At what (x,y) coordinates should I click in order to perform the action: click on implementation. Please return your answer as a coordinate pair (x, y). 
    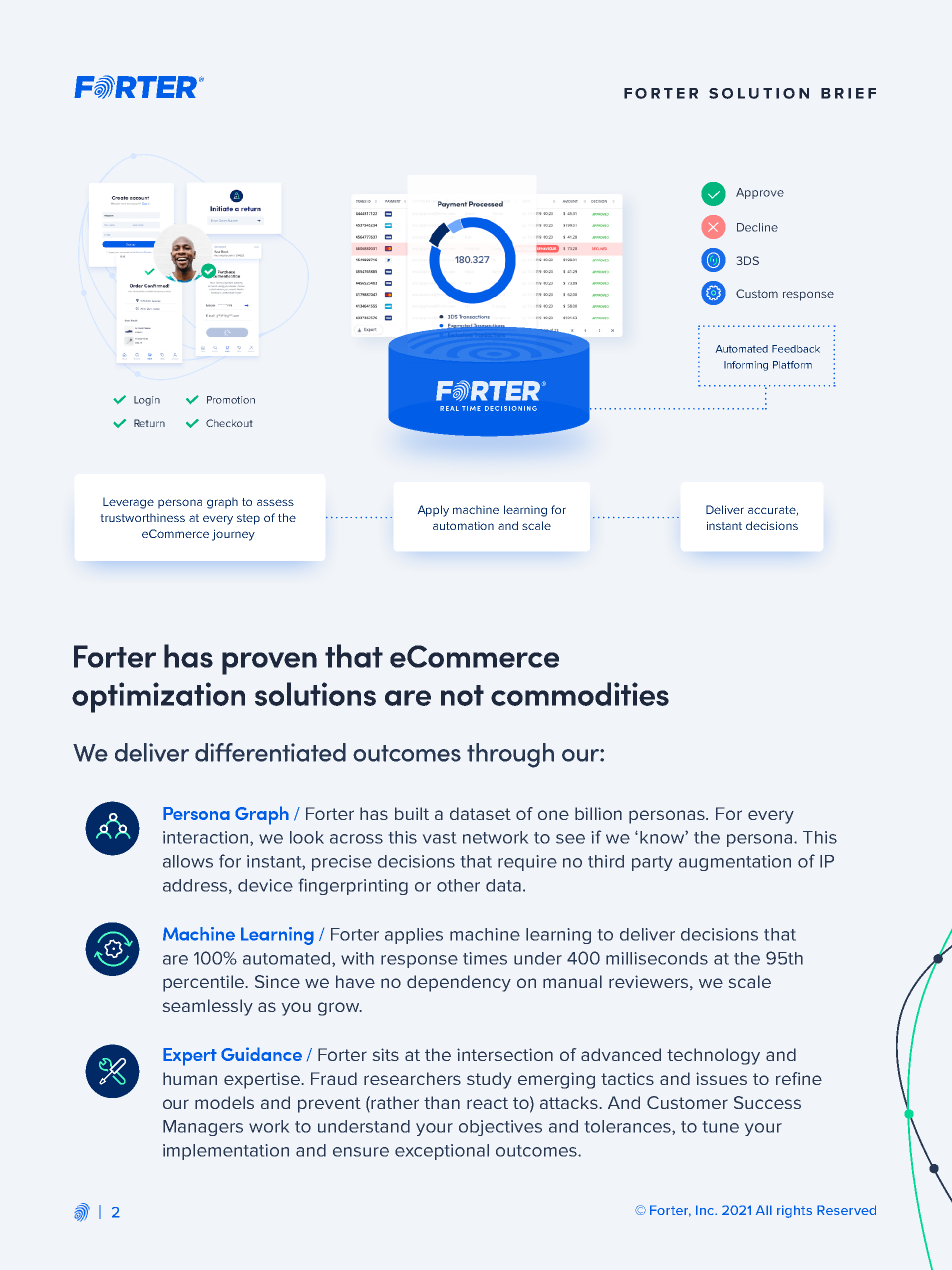
    Looking at the image, I should click on (226, 1152).
